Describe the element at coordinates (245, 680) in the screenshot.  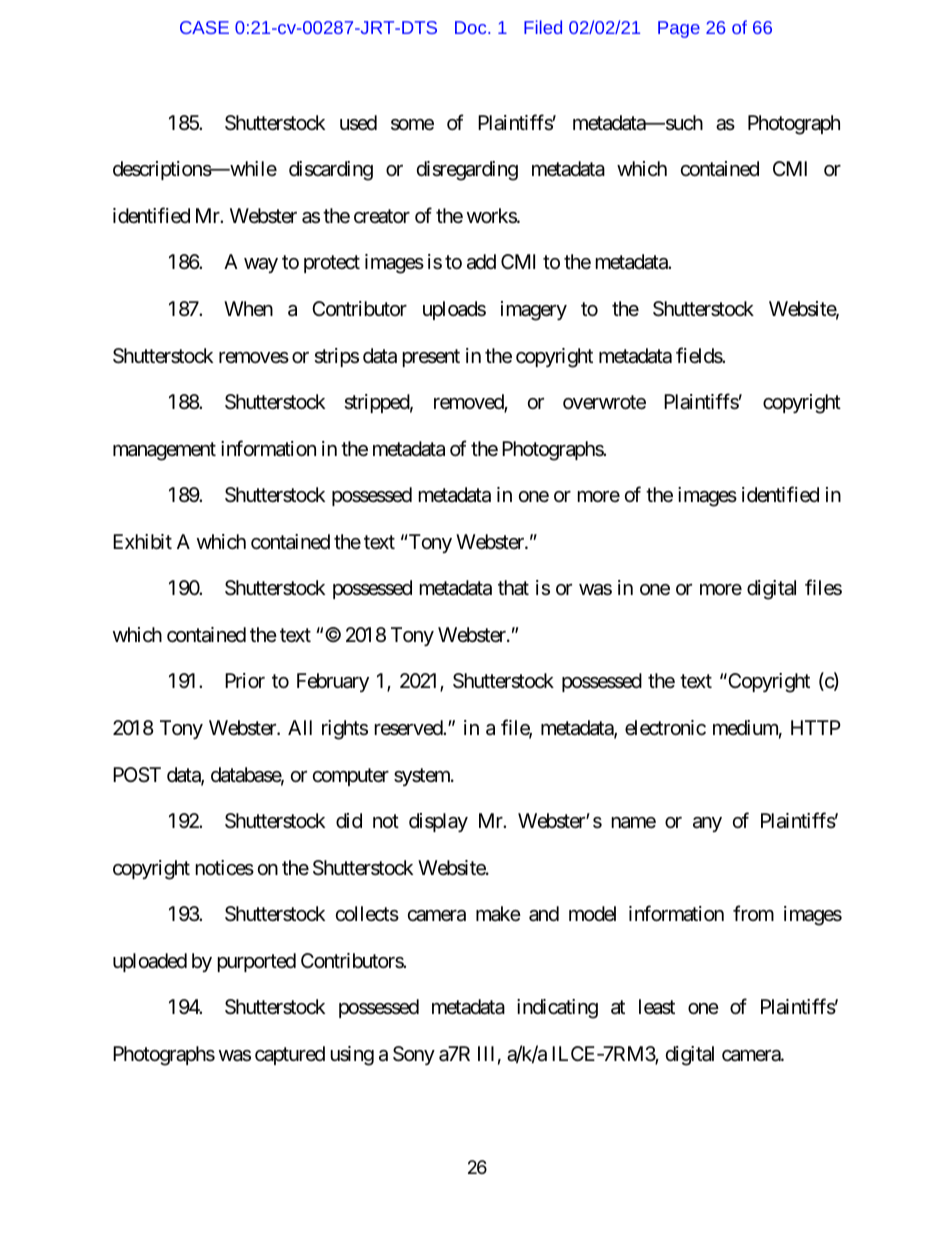
I see `Prior` at that location.
